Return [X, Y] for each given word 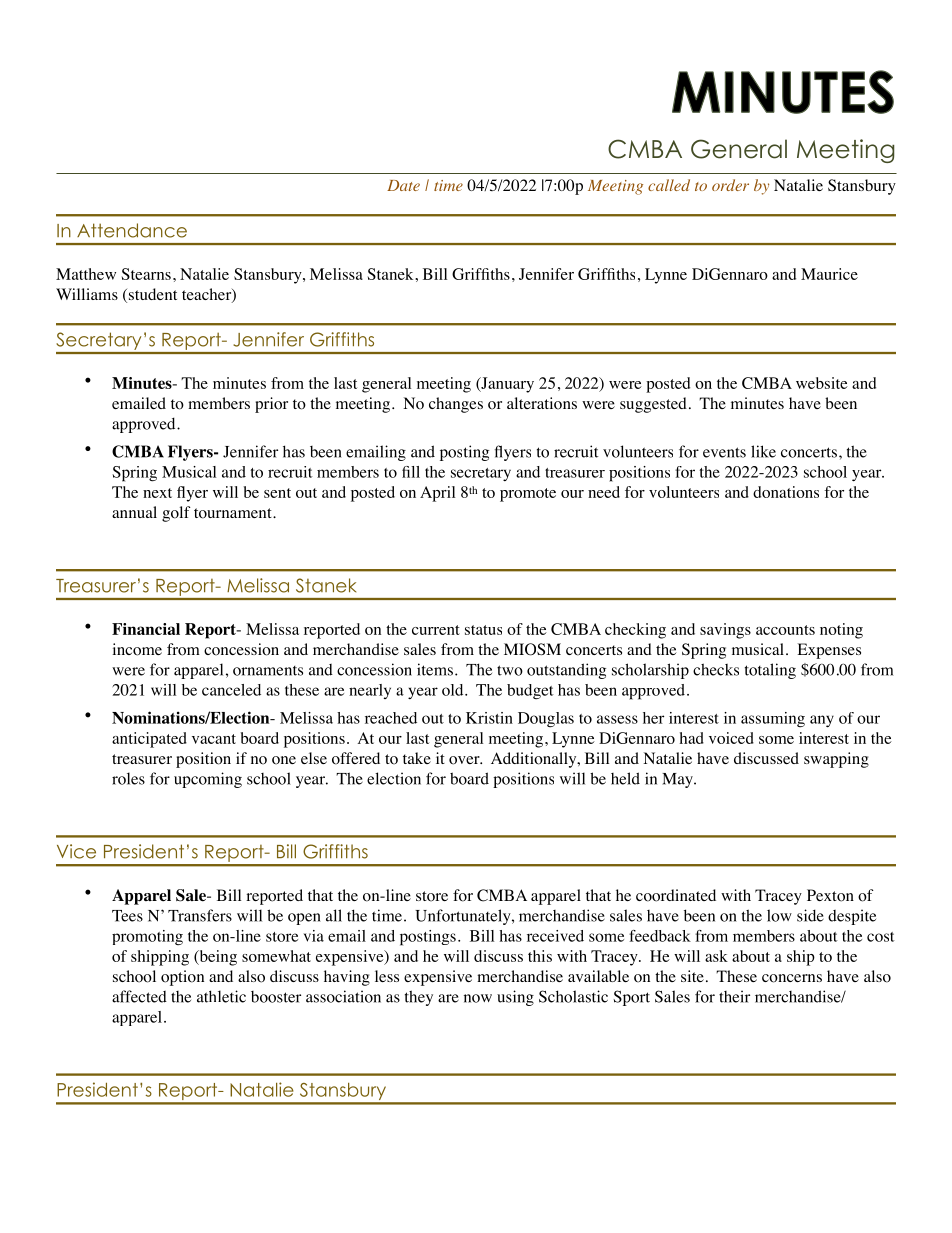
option [182, 978]
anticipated [149, 740]
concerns [792, 978]
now [478, 998]
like [763, 451]
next [157, 493]
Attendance [132, 230]
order [730, 185]
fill [411, 472]
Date [403, 185]
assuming [773, 719]
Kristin [489, 718]
